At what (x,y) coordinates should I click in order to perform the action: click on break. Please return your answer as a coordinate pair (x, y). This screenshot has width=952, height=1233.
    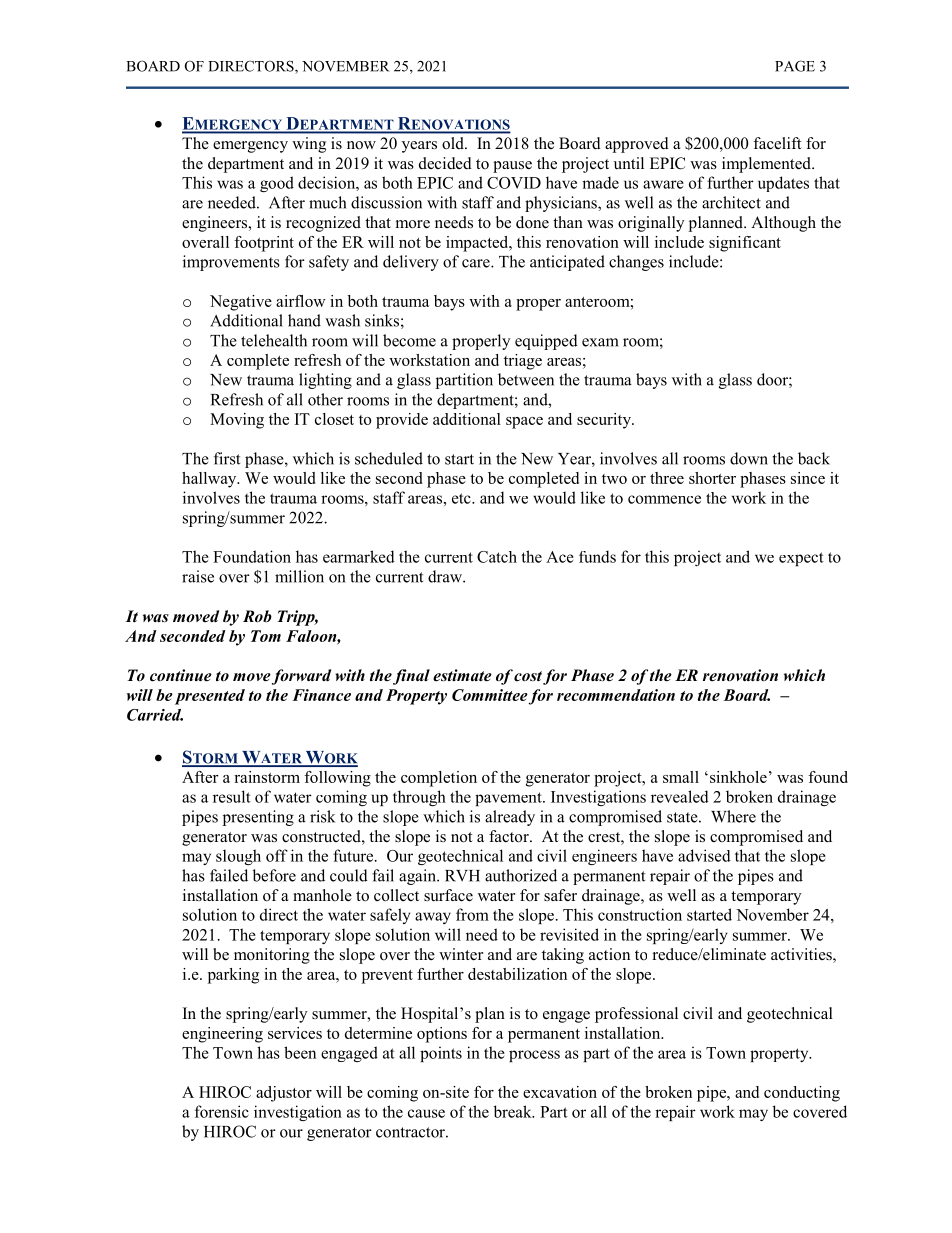
    Looking at the image, I should click on (514, 1111).
